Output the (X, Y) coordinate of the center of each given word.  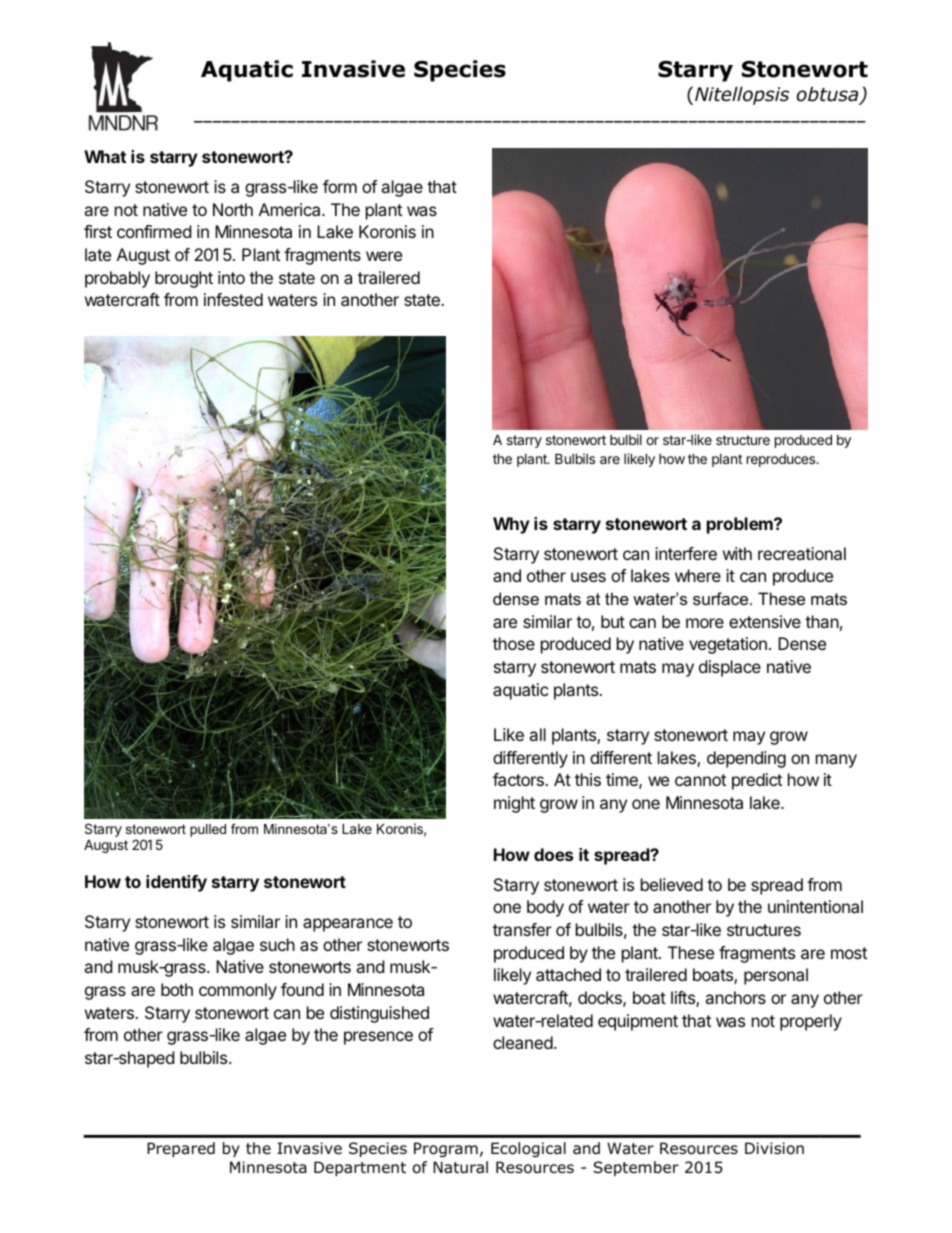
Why (511, 525)
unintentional (815, 906)
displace (730, 668)
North (233, 209)
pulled (208, 830)
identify (176, 883)
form (340, 186)
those (514, 643)
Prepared (181, 1149)
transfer (522, 929)
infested (233, 299)
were (384, 256)
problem (741, 525)
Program (446, 1149)
